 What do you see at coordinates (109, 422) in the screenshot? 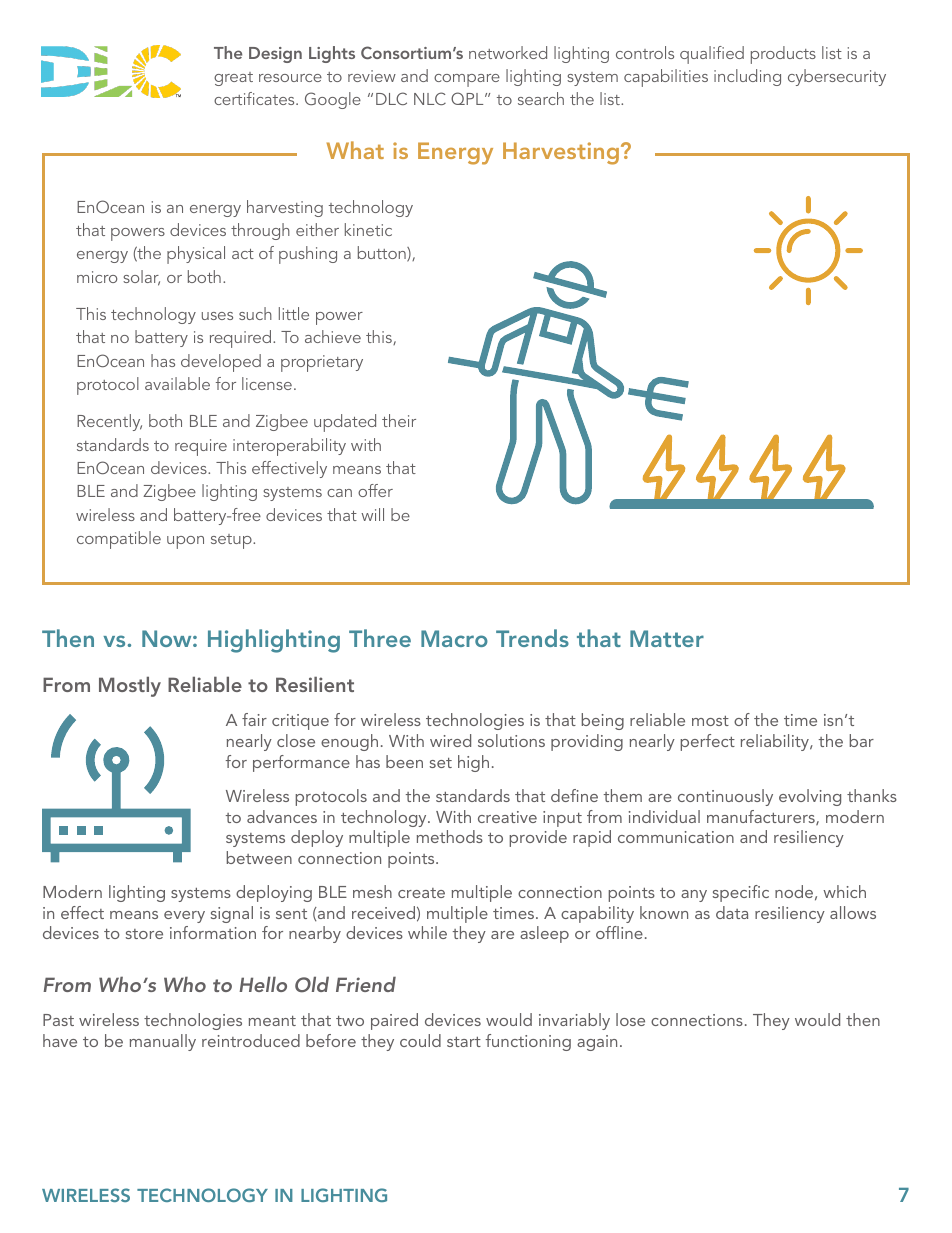
I see `Recently` at bounding box center [109, 422].
